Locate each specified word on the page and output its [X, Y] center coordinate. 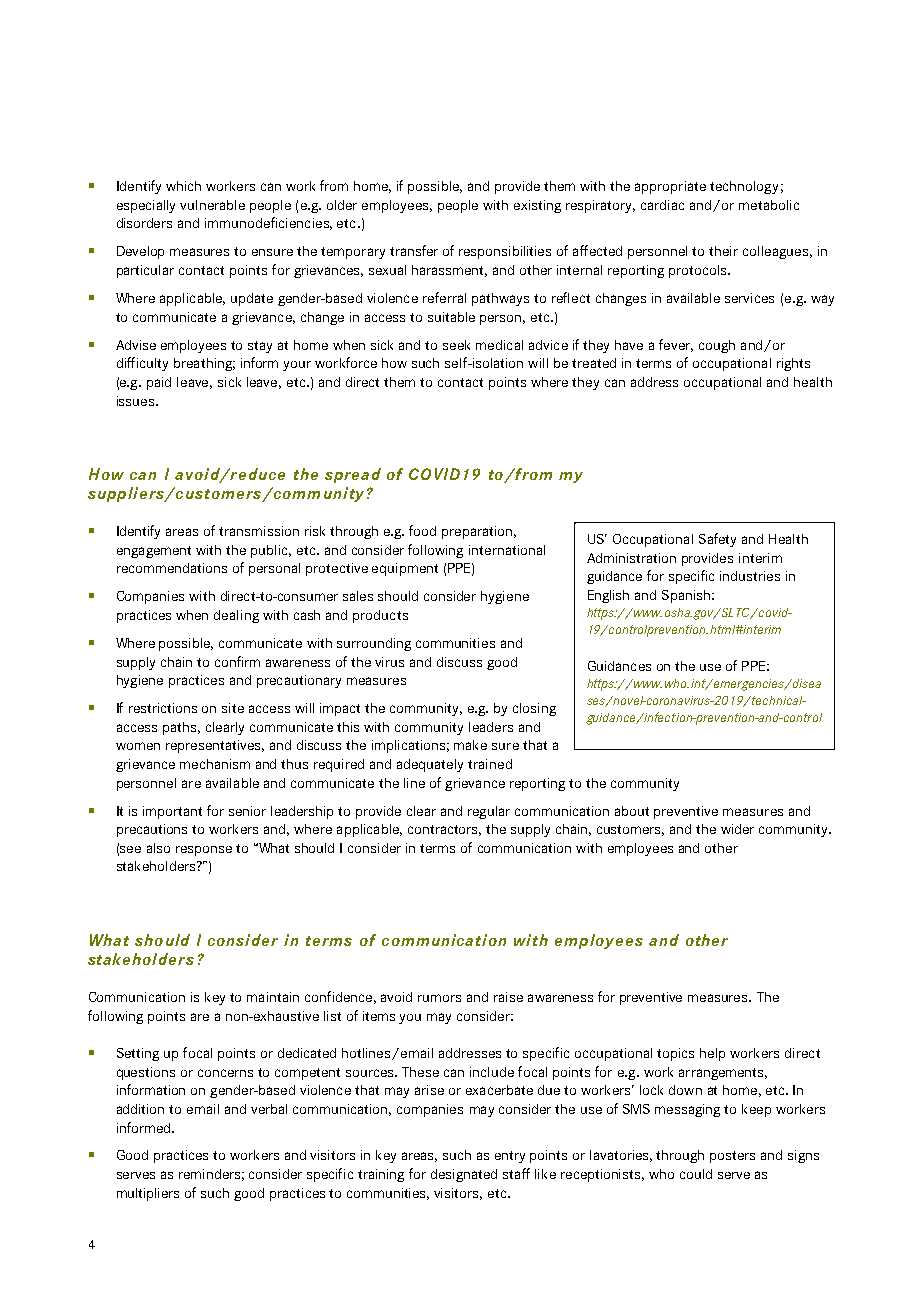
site [233, 708]
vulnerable [212, 205]
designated [464, 1175]
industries [750, 576]
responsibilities [505, 252]
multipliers [148, 1194]
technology [744, 187]
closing [534, 709]
